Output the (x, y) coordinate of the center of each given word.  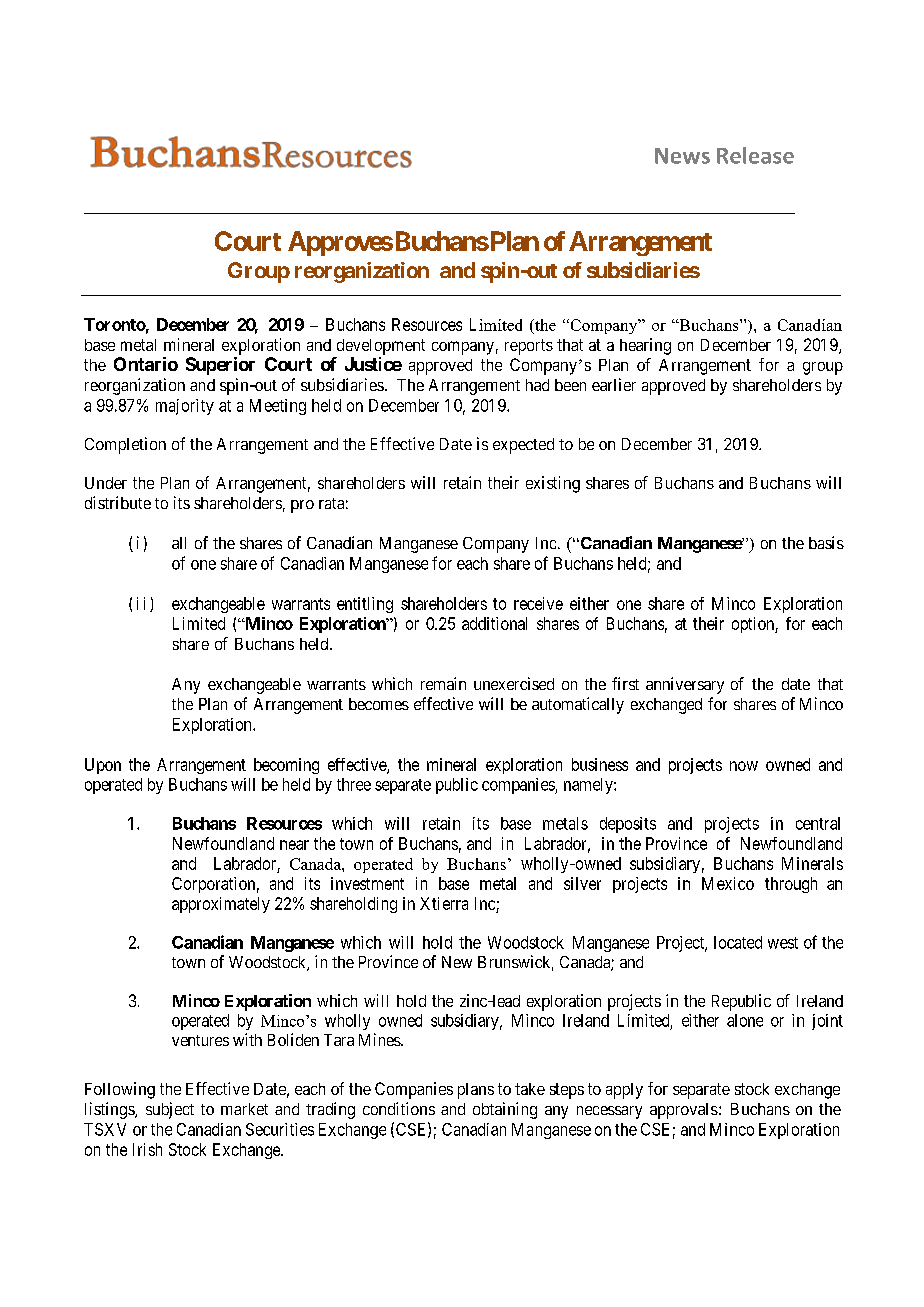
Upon (103, 766)
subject (170, 1110)
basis (826, 542)
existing (553, 484)
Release (755, 155)
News (682, 156)
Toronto (115, 324)
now (744, 766)
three (354, 784)
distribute (118, 502)
